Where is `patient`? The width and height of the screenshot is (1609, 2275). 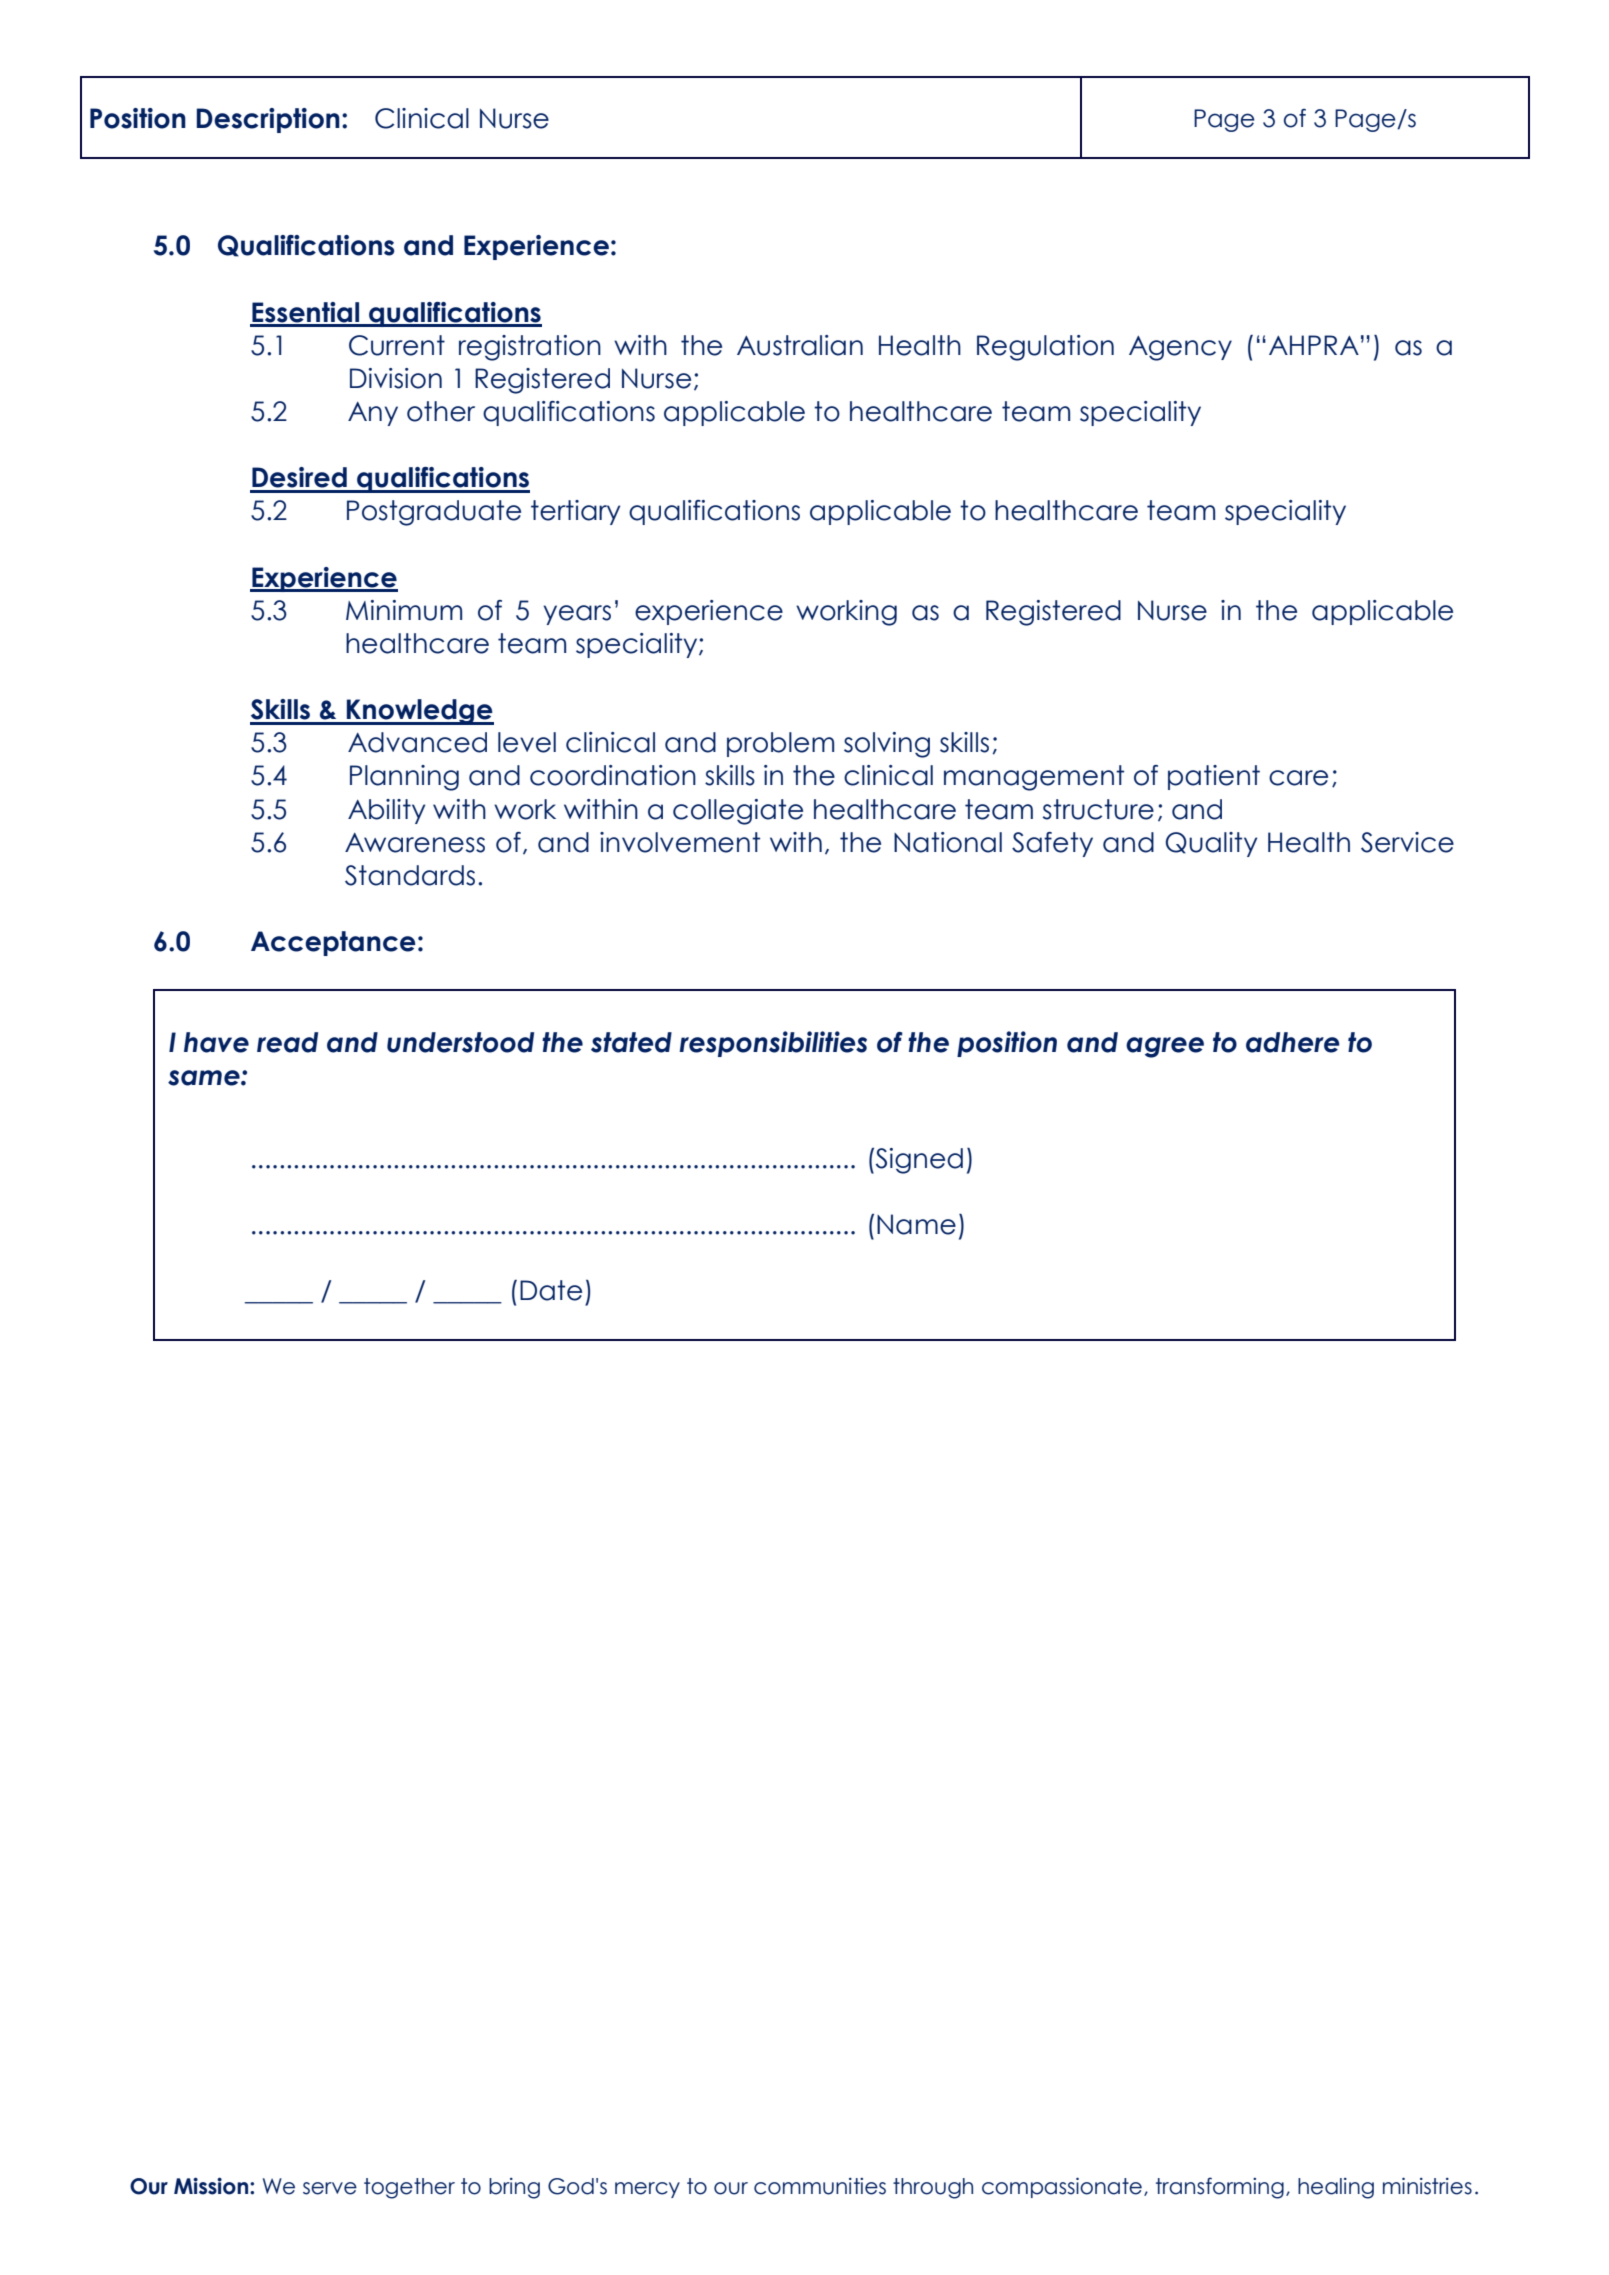 patient is located at coordinates (1214, 777).
